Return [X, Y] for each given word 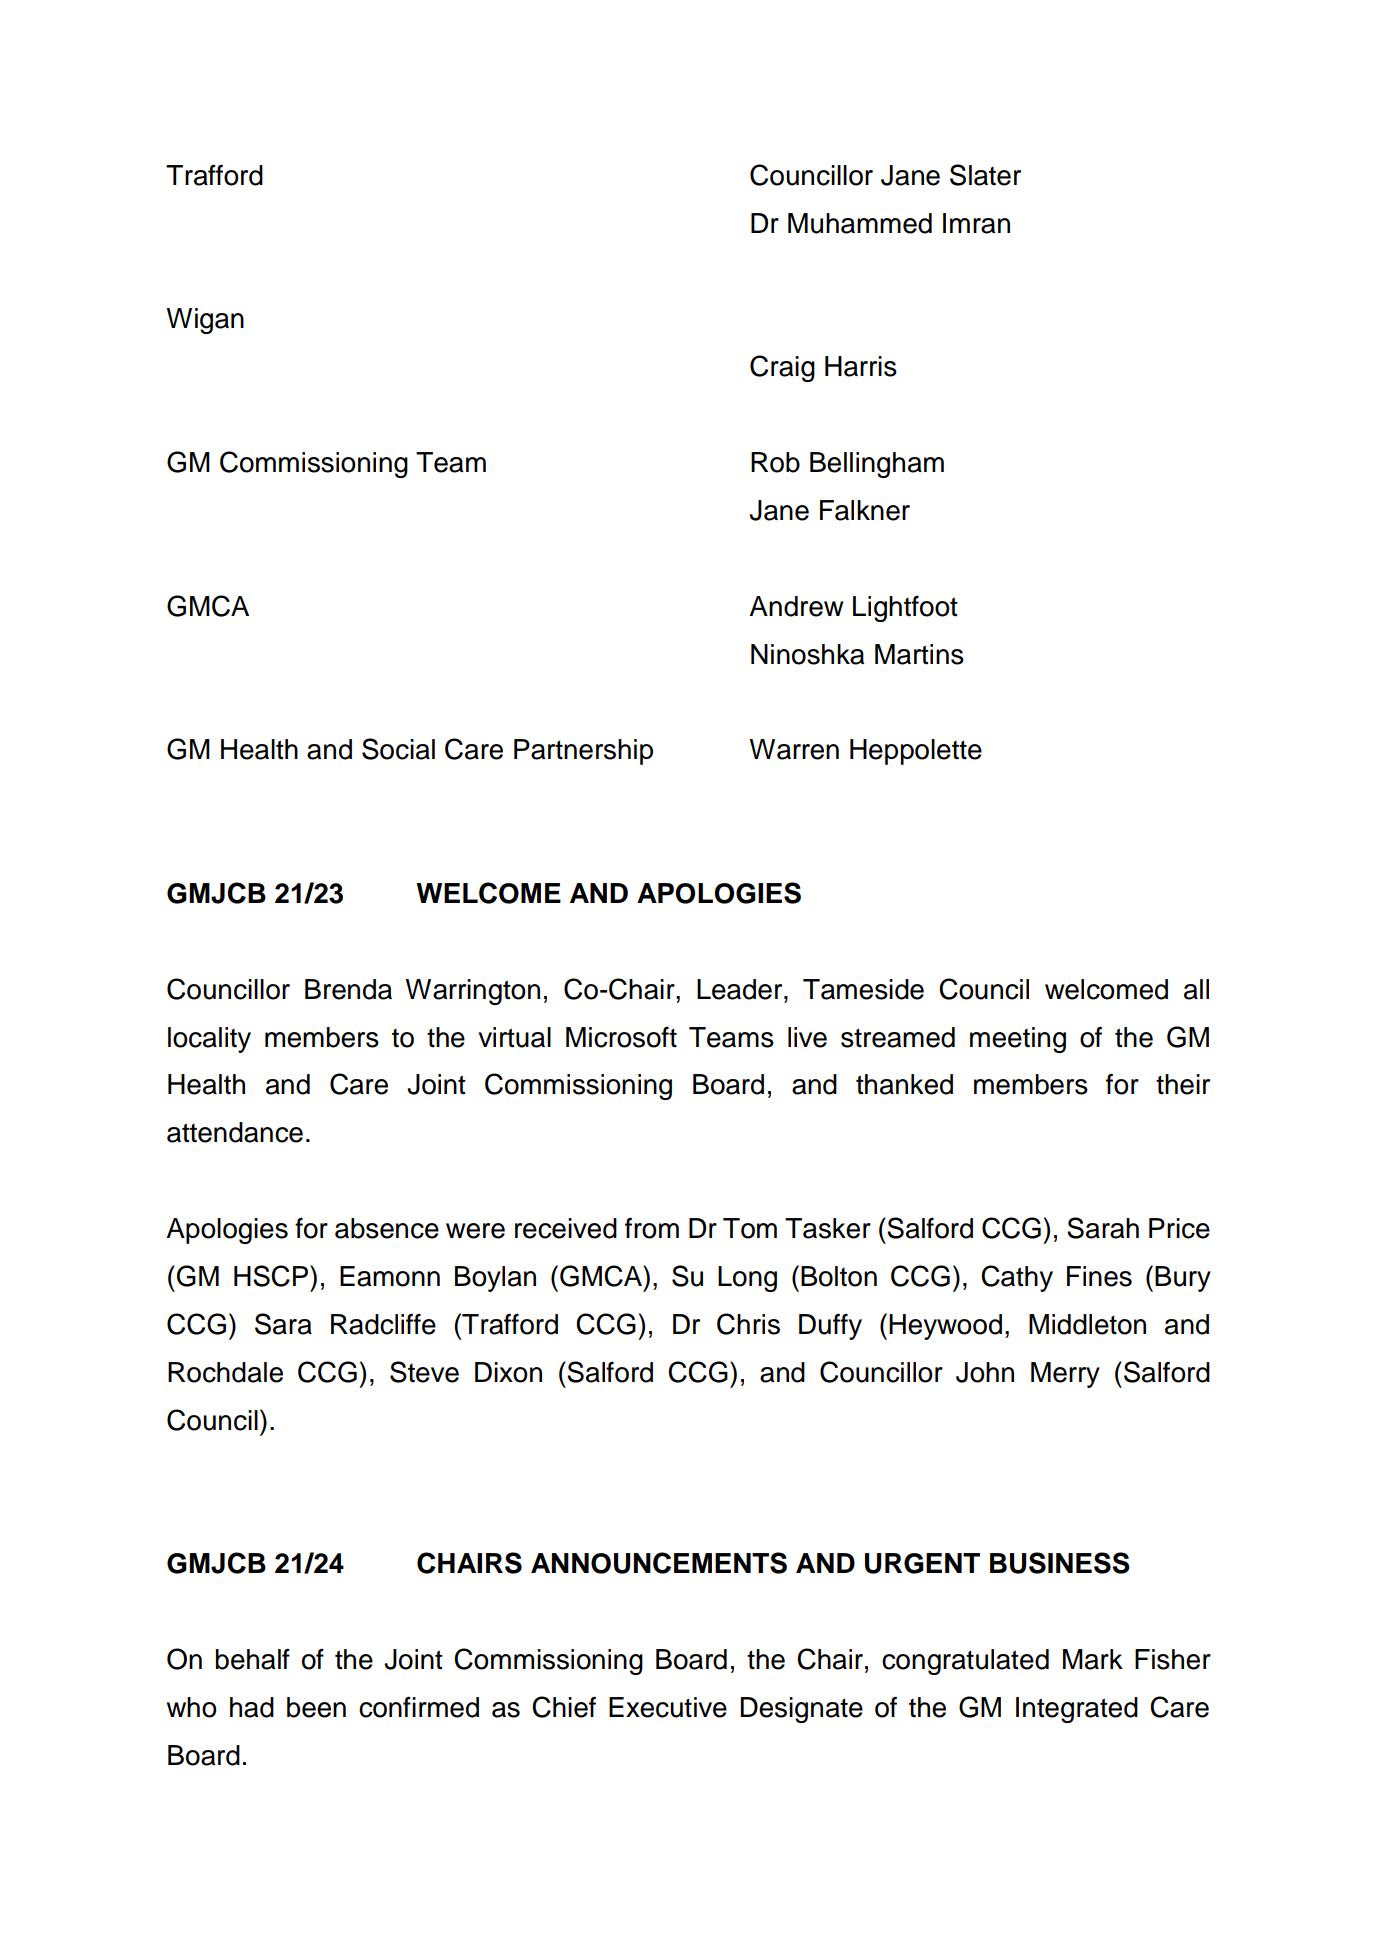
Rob [775, 462]
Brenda [348, 989]
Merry [1065, 1375]
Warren [794, 749]
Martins [919, 654]
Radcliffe [383, 1324]
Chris [748, 1324]
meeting [1018, 1040]
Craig [782, 368]
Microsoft [621, 1037]
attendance [235, 1132]
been [316, 1707]
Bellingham [877, 465]
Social [398, 749]
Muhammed [860, 223]
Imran [976, 223]
